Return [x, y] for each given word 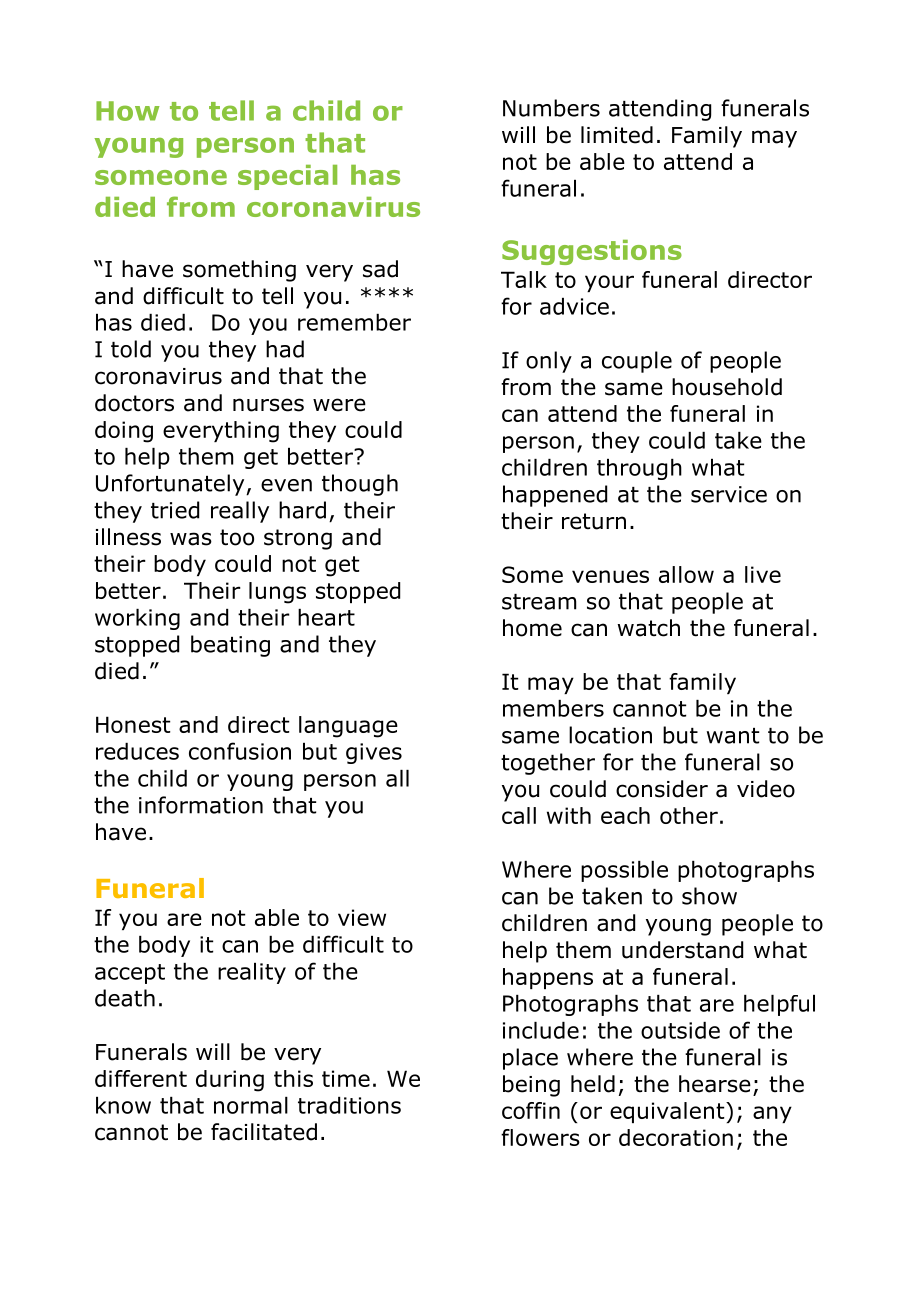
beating [230, 646]
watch [648, 628]
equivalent [668, 1112]
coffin [531, 1110]
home [532, 628]
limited [617, 135]
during [230, 1081]
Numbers [551, 108]
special [287, 177]
